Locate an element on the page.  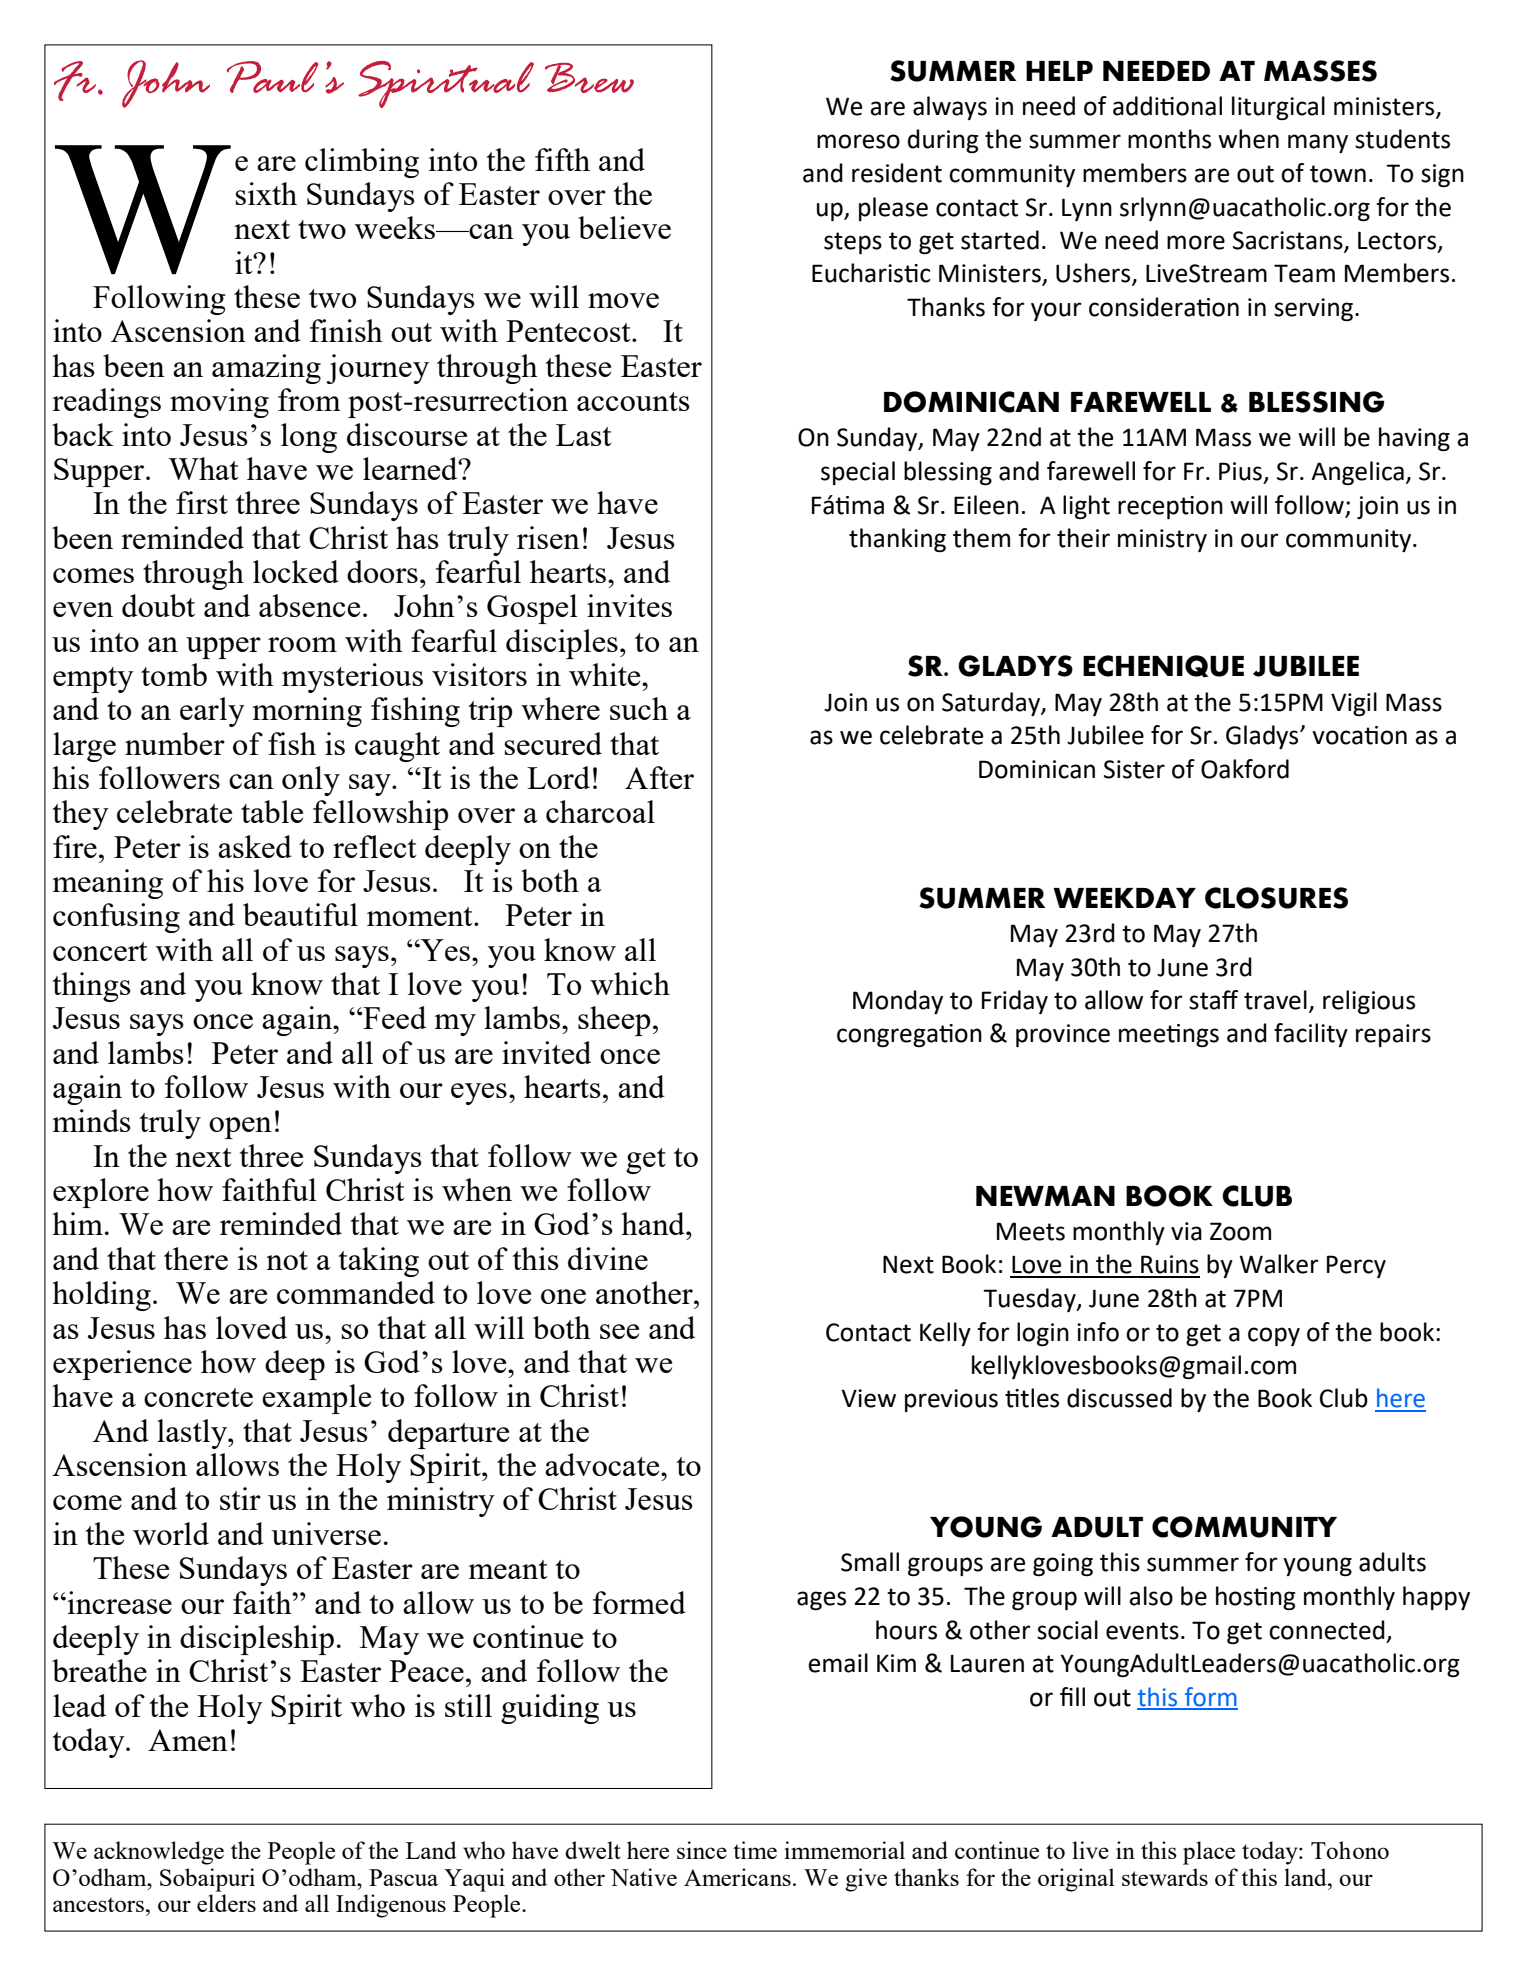
sixth is located at coordinates (266, 193).
